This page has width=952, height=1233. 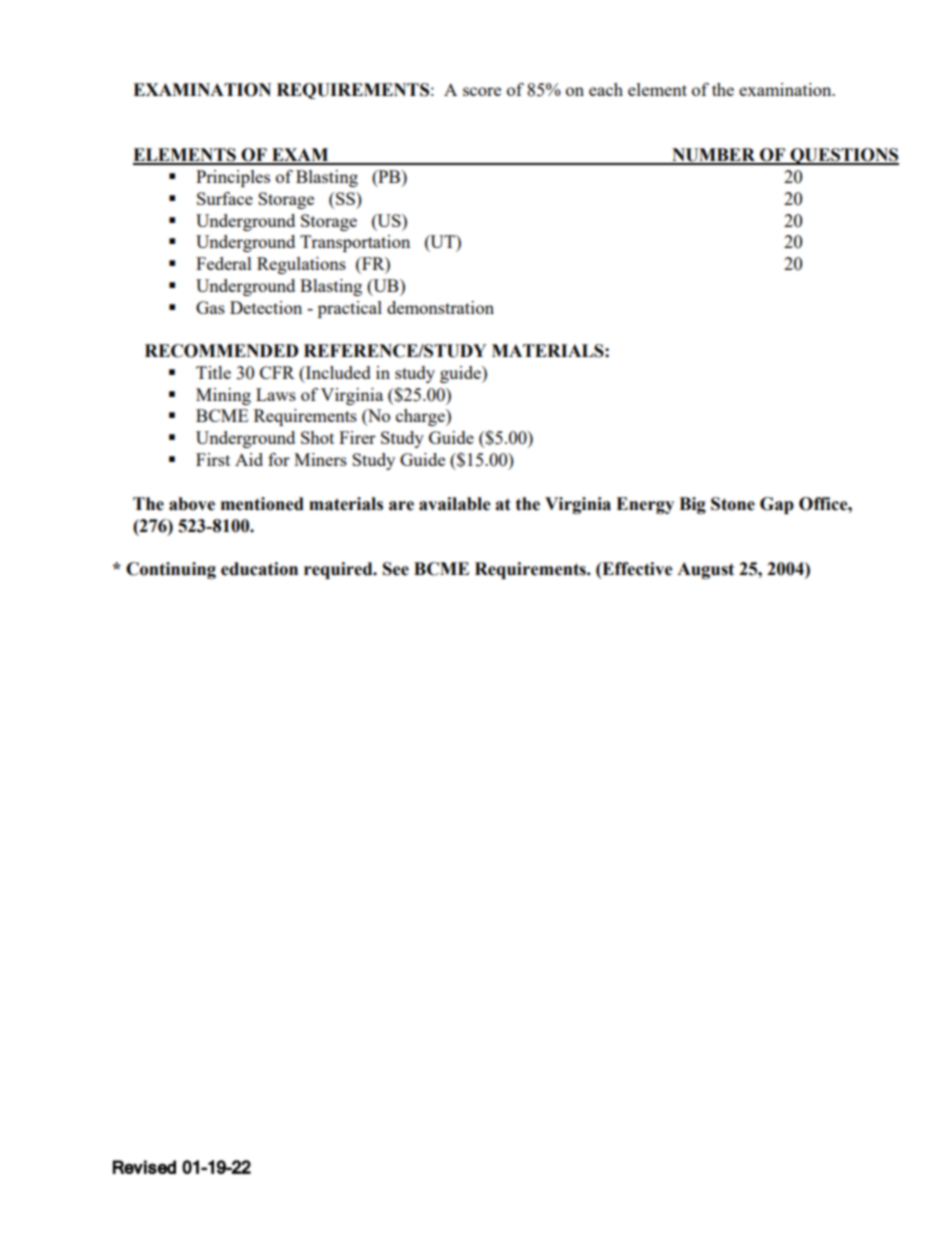 I want to click on score, so click(x=482, y=91).
